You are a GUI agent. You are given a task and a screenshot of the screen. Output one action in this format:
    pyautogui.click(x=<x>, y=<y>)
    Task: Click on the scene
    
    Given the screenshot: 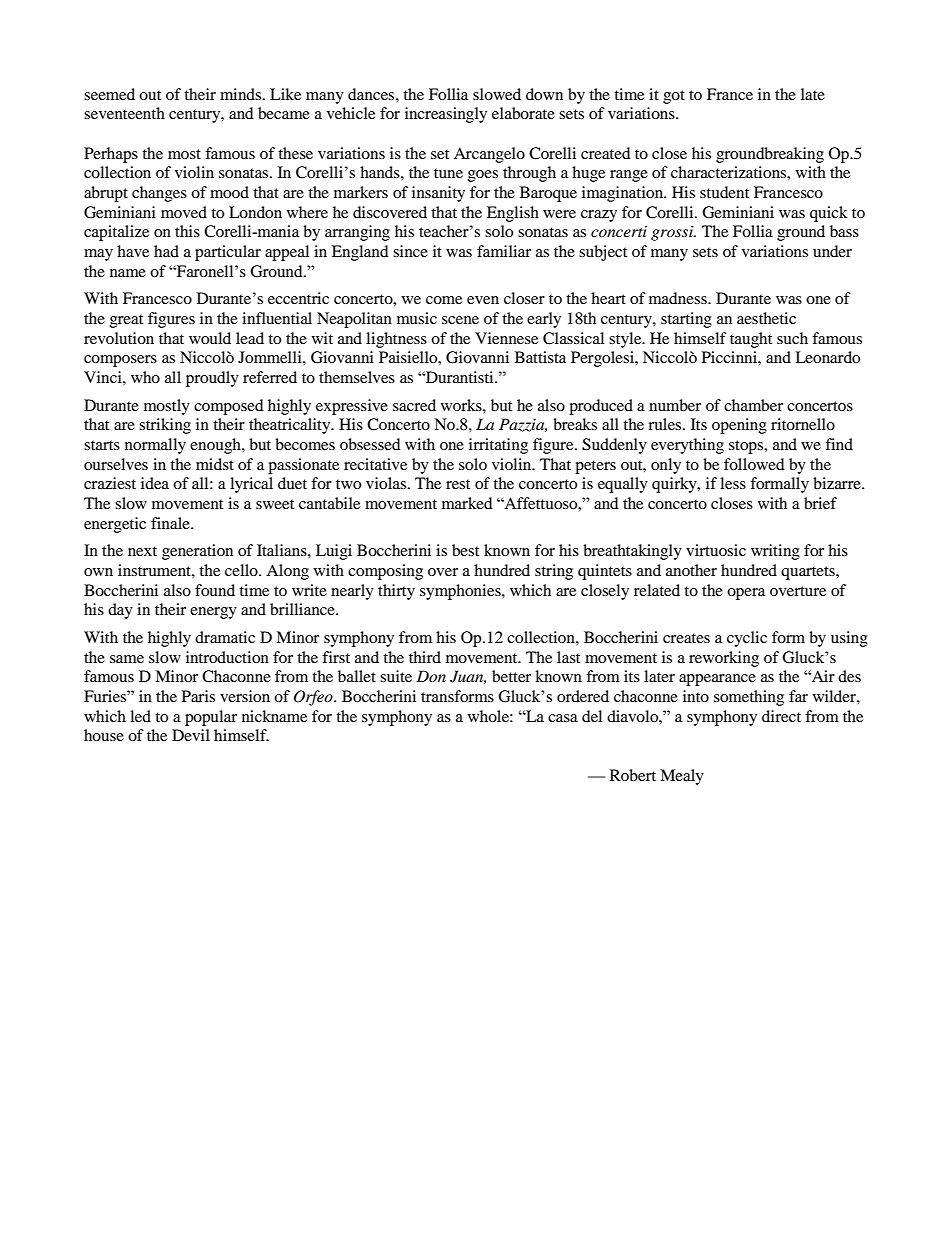 What is the action you would take?
    pyautogui.click(x=460, y=320)
